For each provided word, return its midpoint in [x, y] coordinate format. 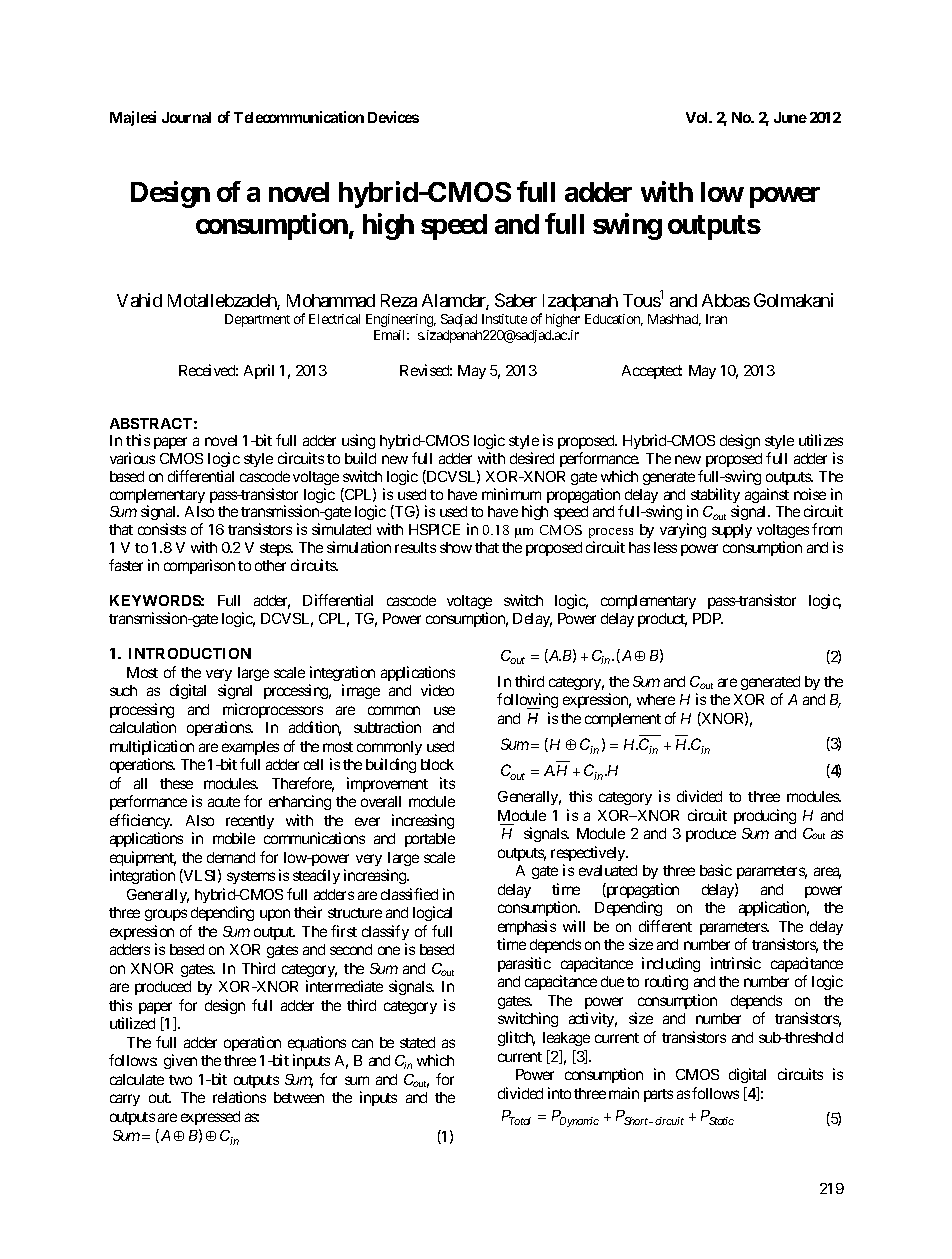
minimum [511, 494]
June [790, 117]
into [559, 1093]
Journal [186, 117]
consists [162, 529]
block [437, 764]
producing [765, 816]
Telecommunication [299, 117]
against [767, 495]
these [176, 783]
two [180, 1080]
